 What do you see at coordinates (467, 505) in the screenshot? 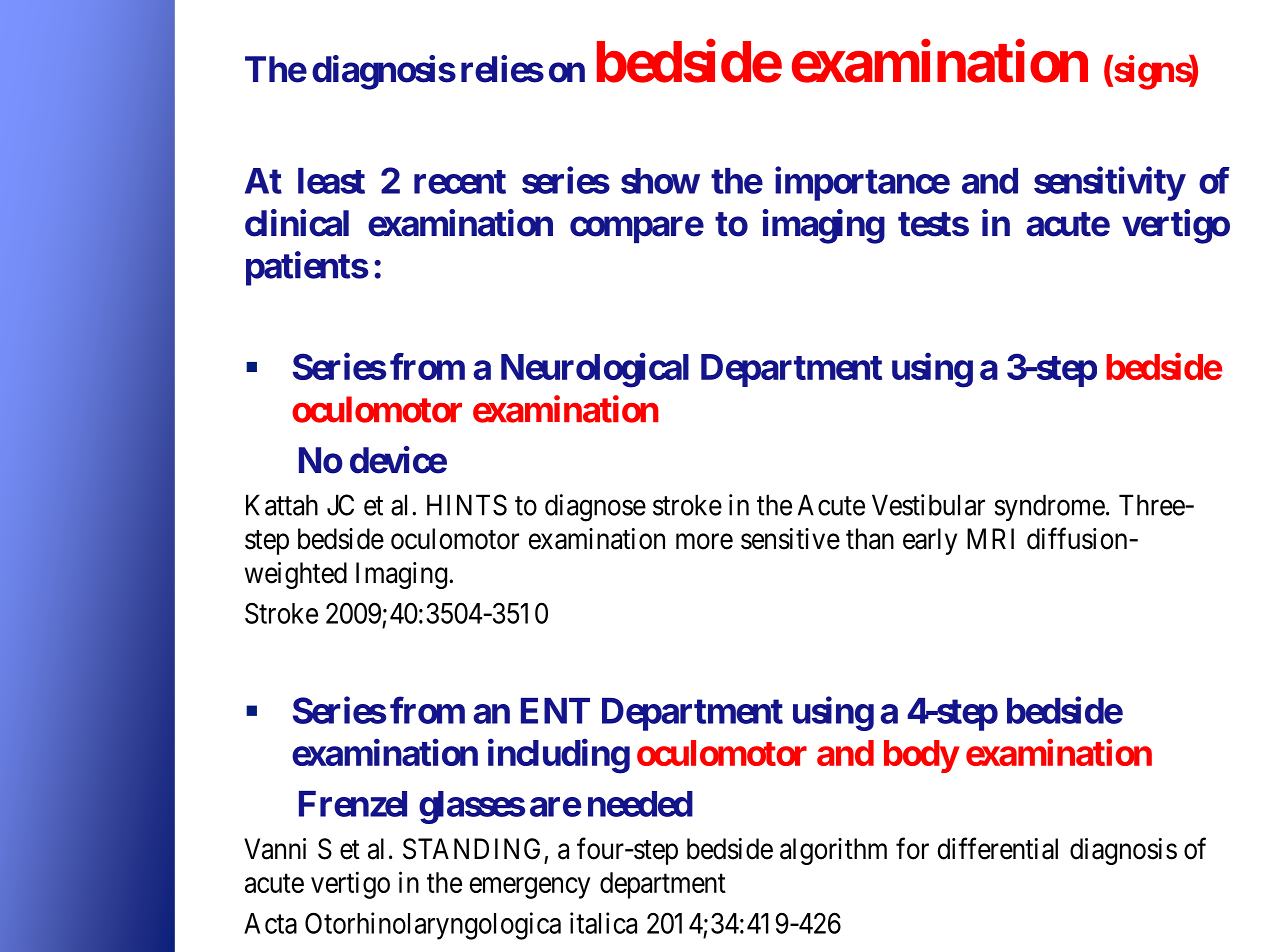
I see `HINTS` at bounding box center [467, 505].
